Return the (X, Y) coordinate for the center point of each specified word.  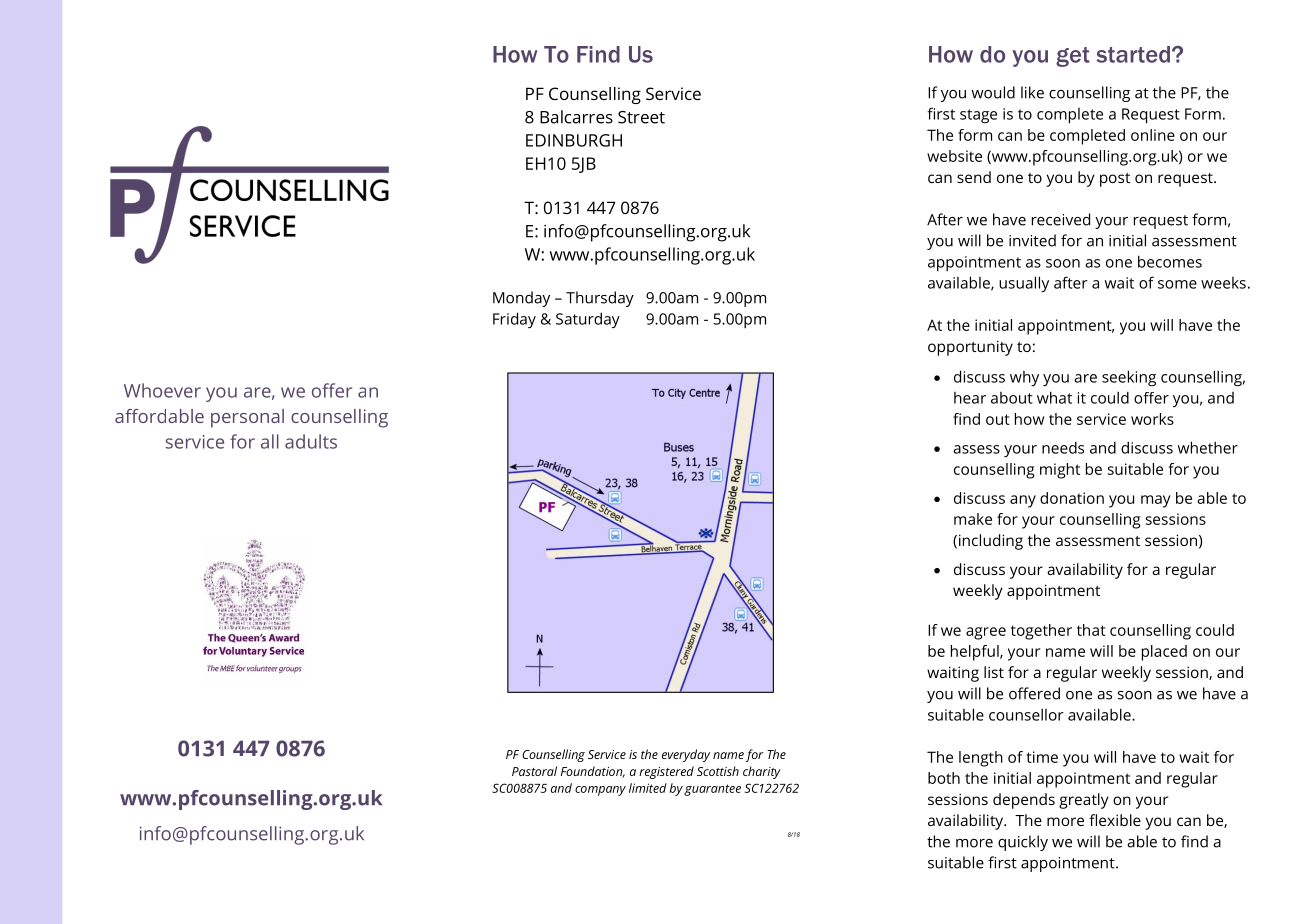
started (1133, 54)
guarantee (712, 790)
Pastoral (534, 771)
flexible (1115, 820)
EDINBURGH (574, 140)
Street (641, 117)
